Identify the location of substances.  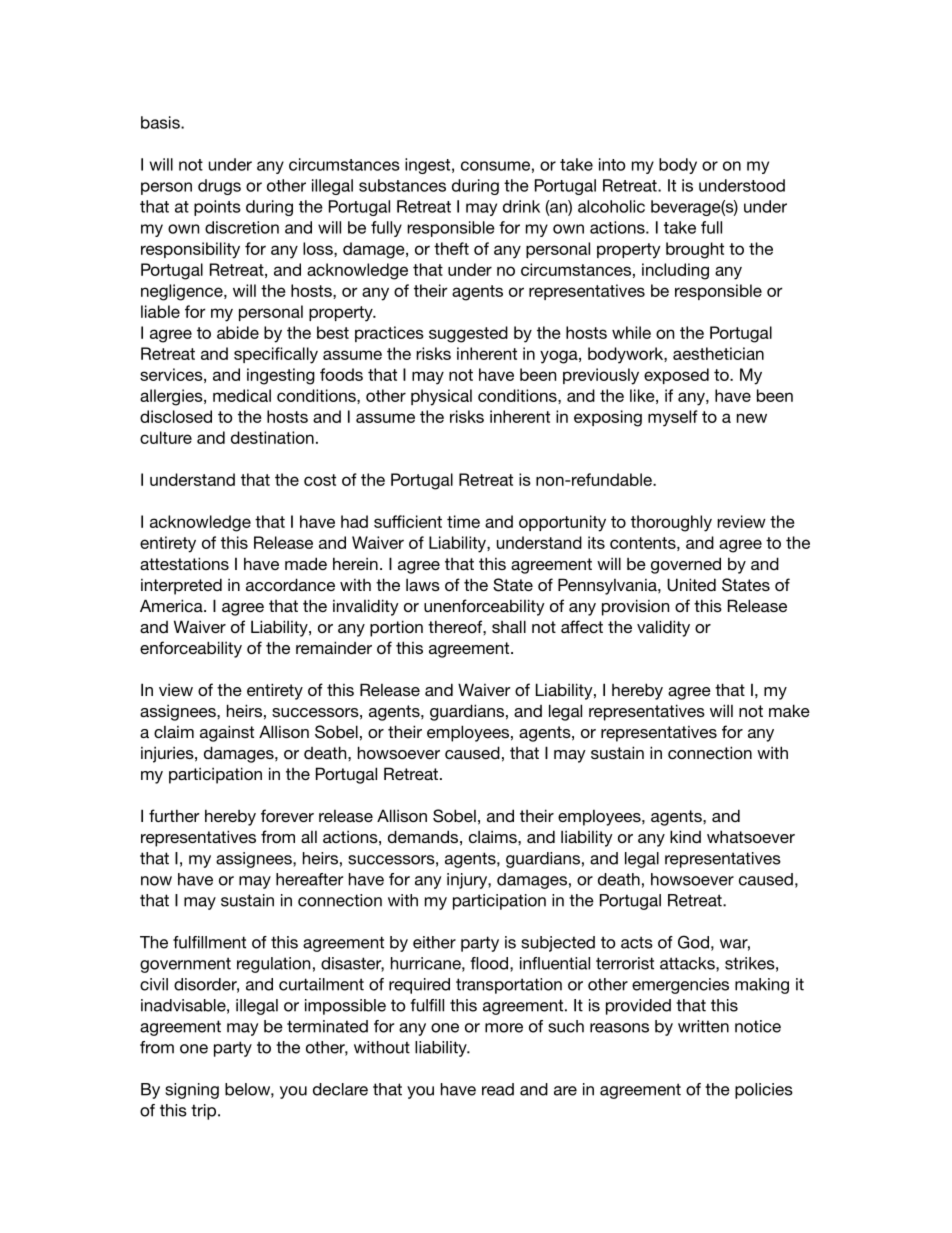
(402, 185).
